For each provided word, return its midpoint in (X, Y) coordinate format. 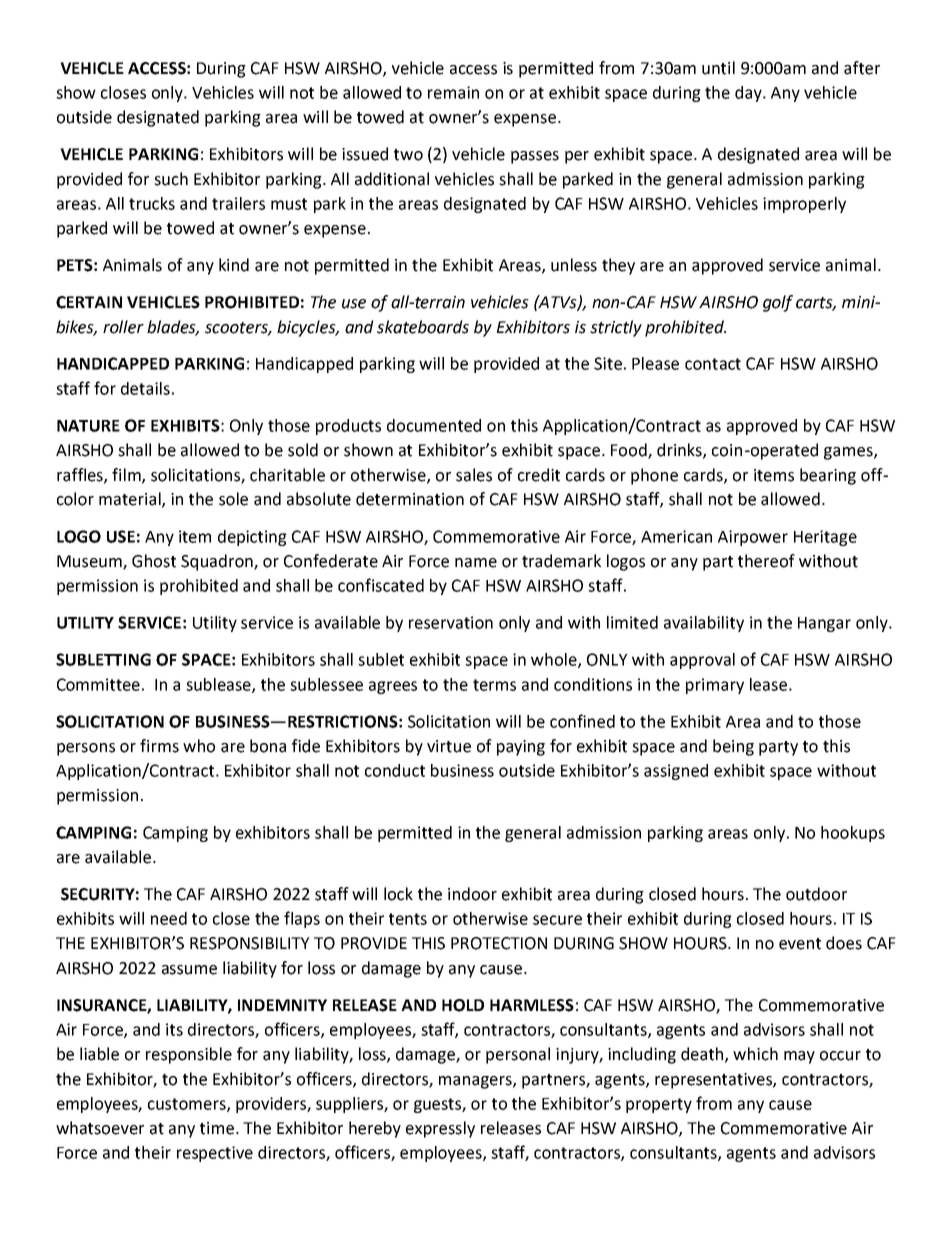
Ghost (154, 561)
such (171, 179)
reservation (451, 622)
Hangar (824, 624)
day (749, 94)
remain (453, 92)
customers (188, 1105)
